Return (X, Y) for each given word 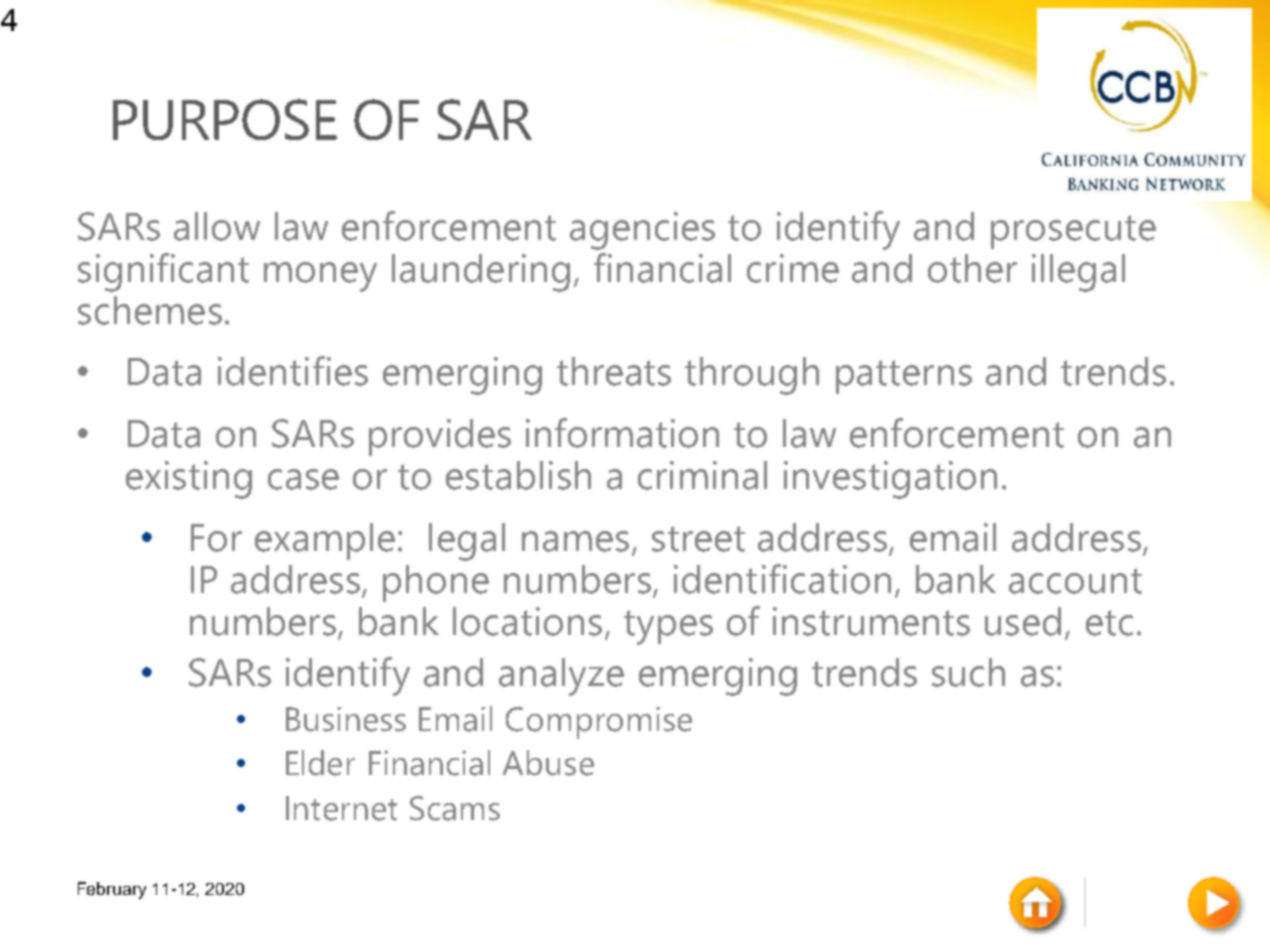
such (968, 672)
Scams (455, 808)
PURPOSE (225, 119)
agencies (642, 231)
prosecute (1073, 232)
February (112, 890)
